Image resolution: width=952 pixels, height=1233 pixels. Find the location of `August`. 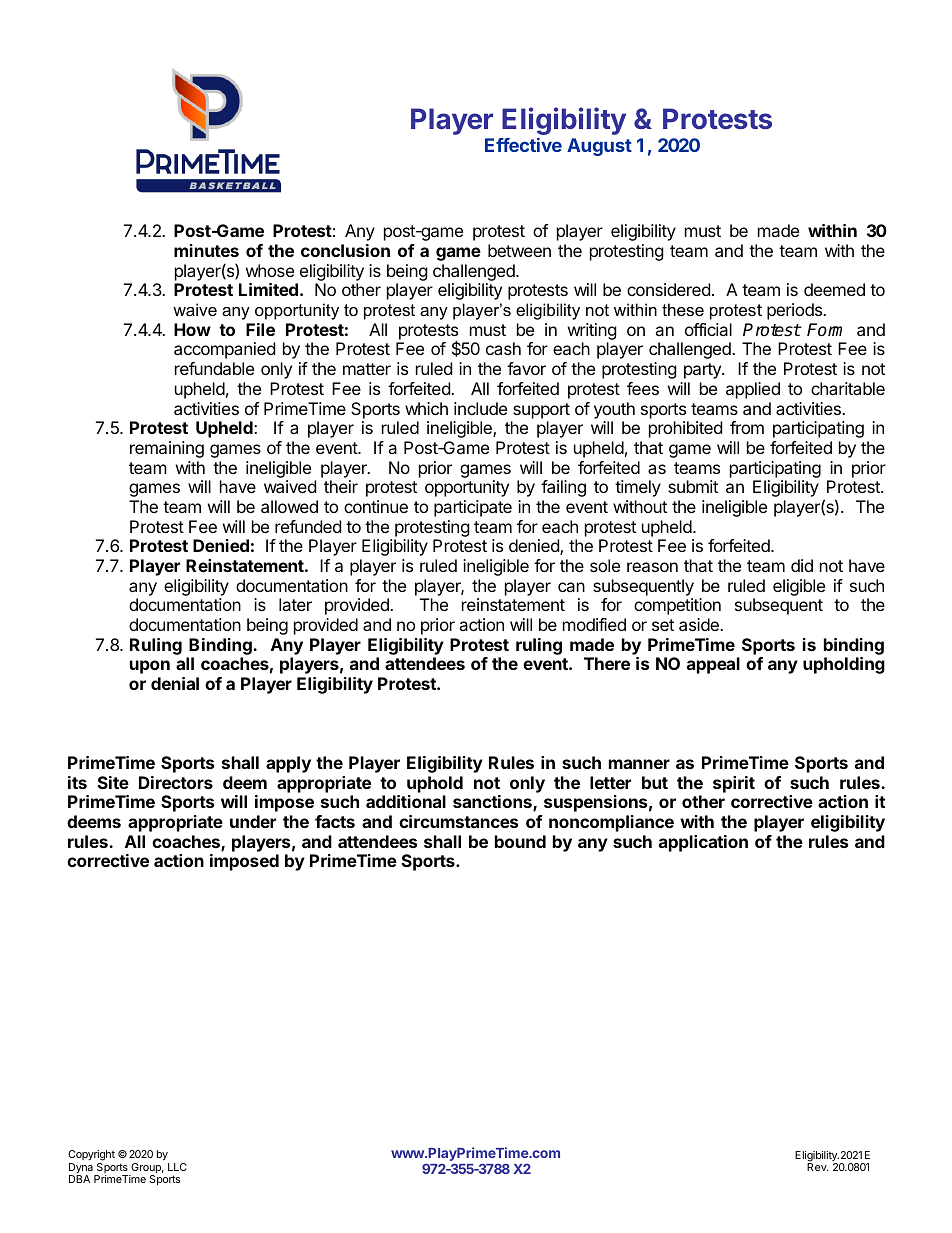

August is located at coordinates (599, 147).
